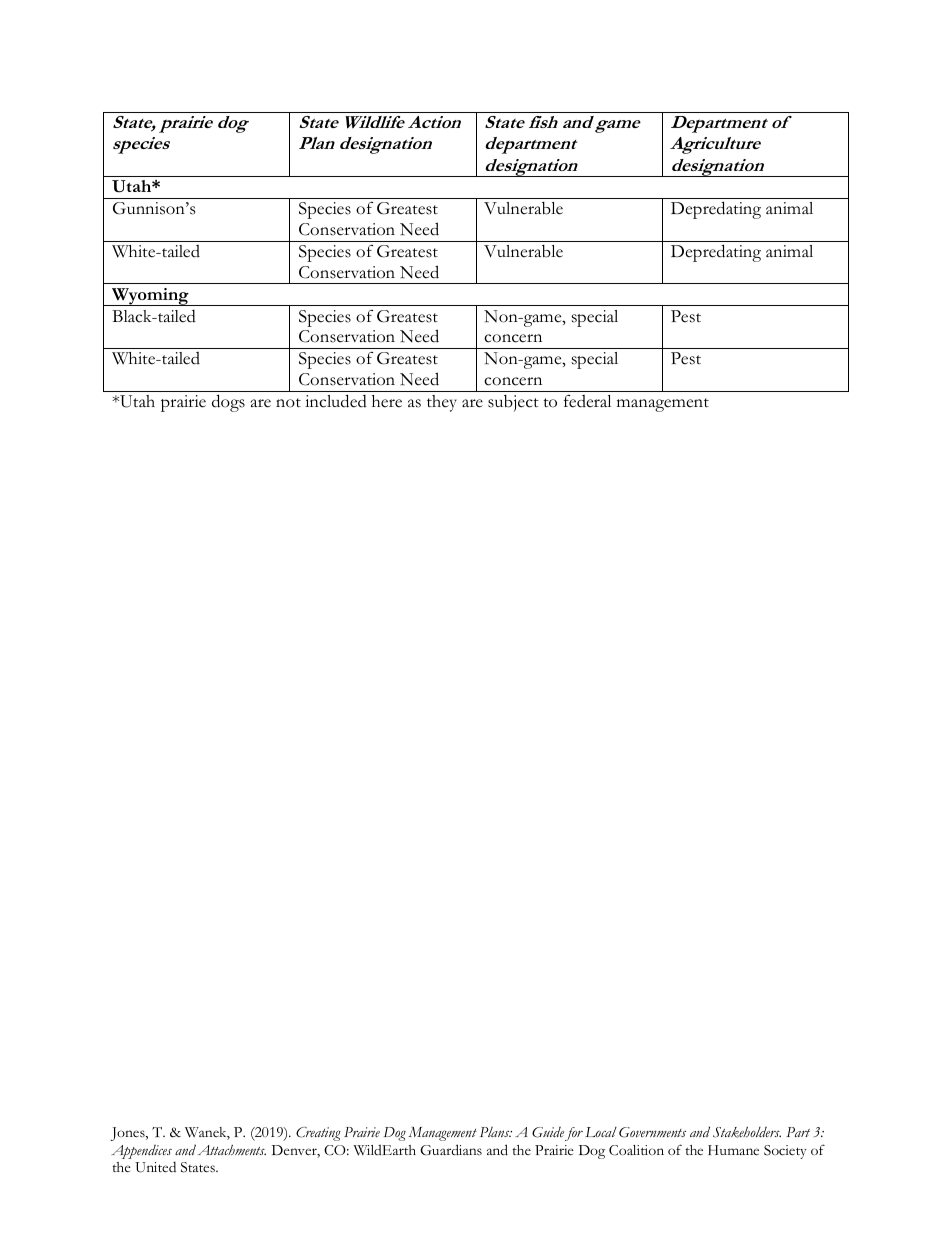  Describe the element at coordinates (548, 1132) in the screenshot. I see `Guide` at that location.
